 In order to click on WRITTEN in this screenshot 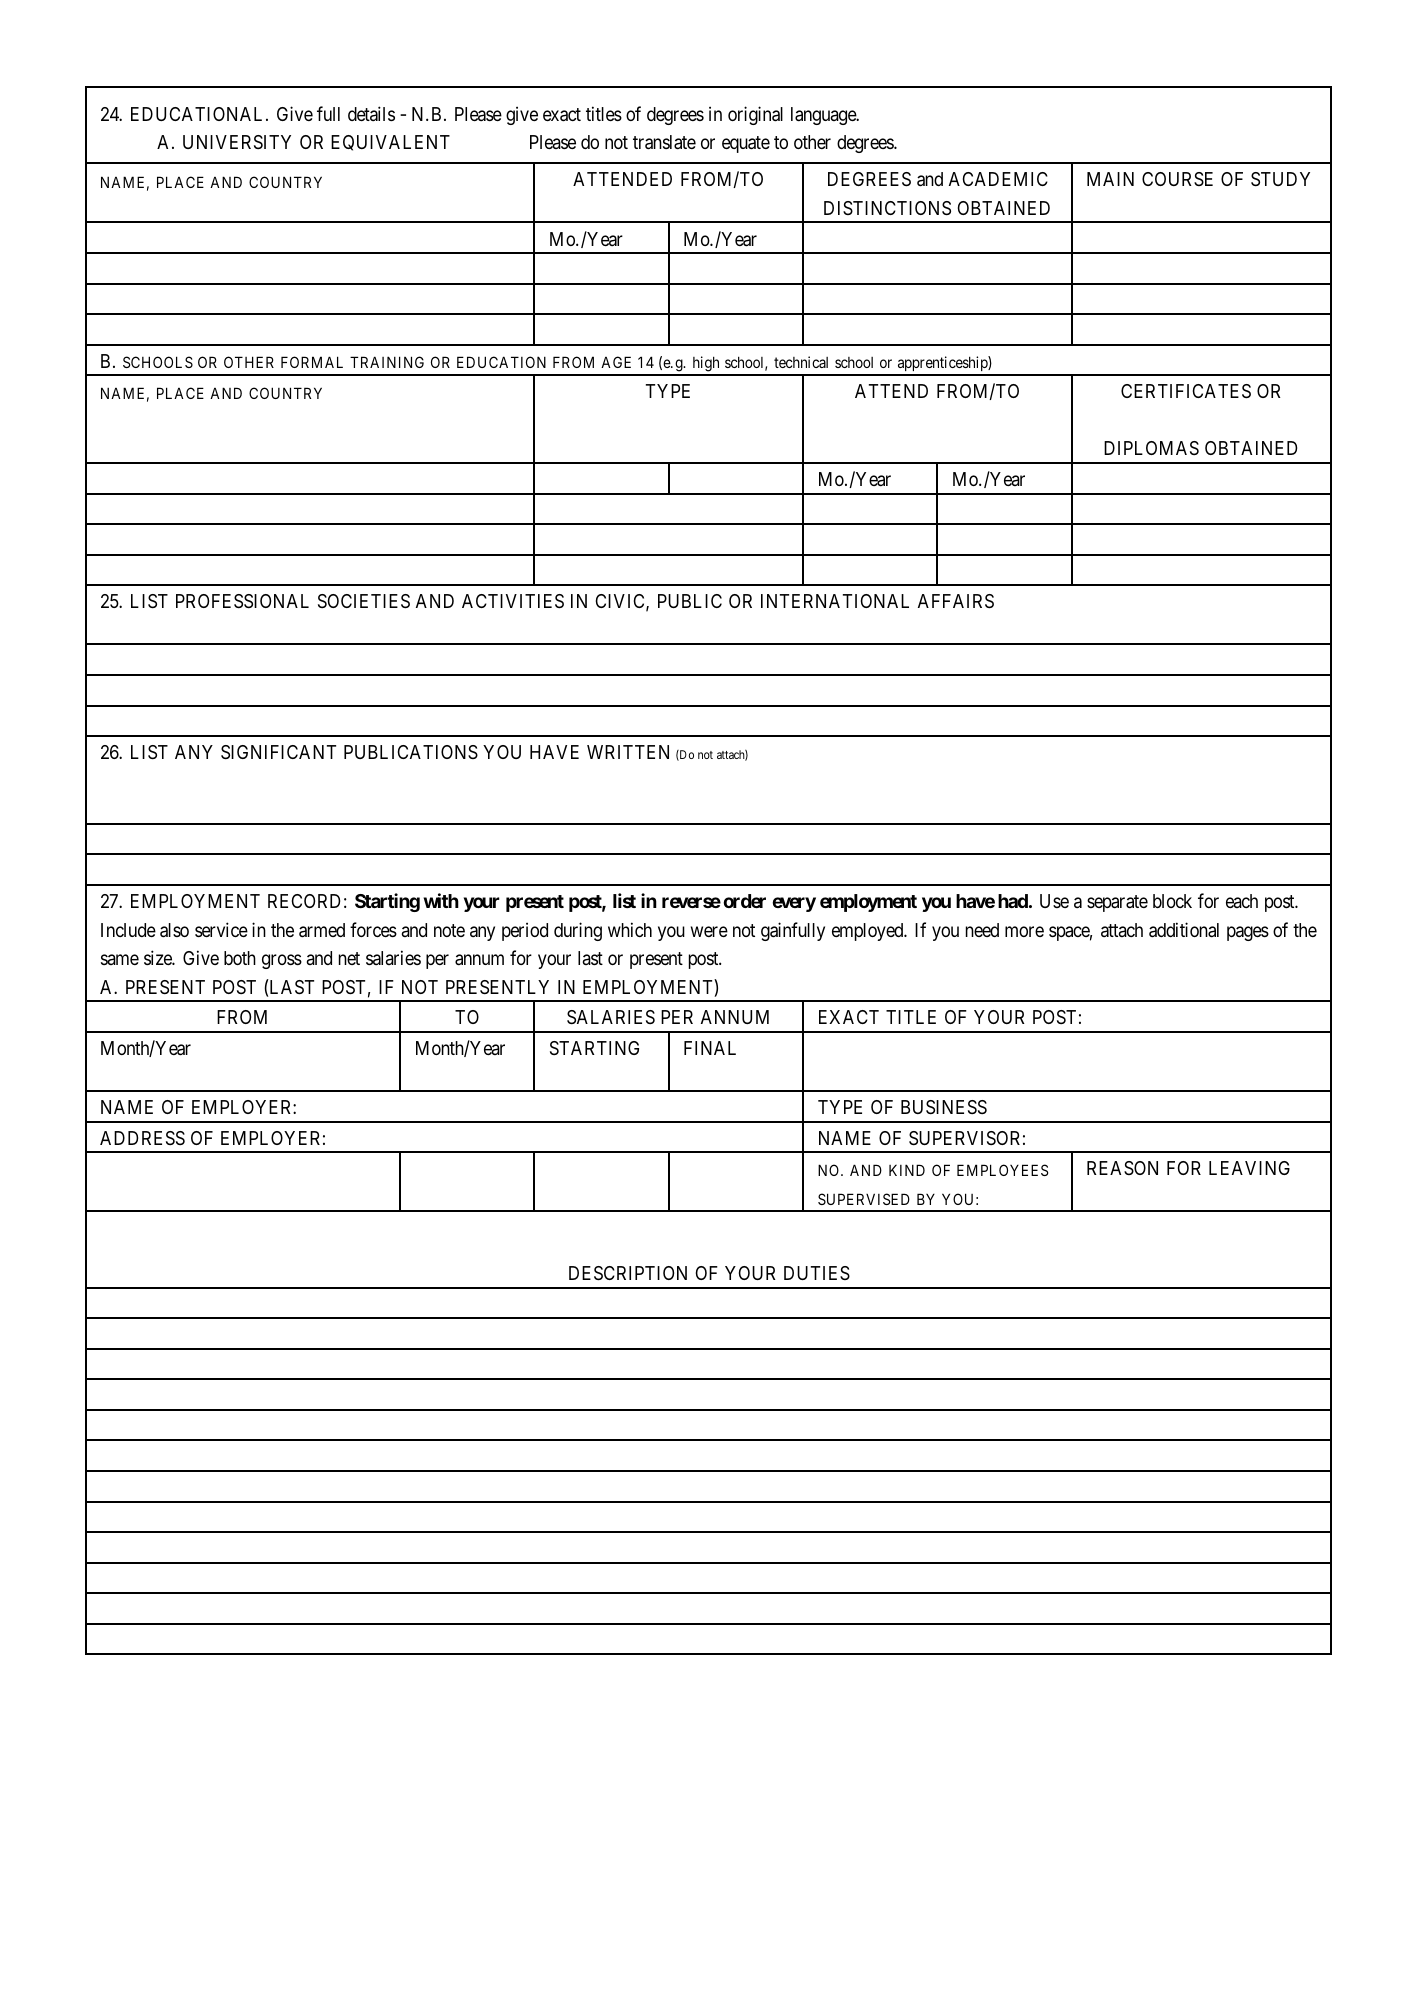, I will do `click(628, 752)`.
